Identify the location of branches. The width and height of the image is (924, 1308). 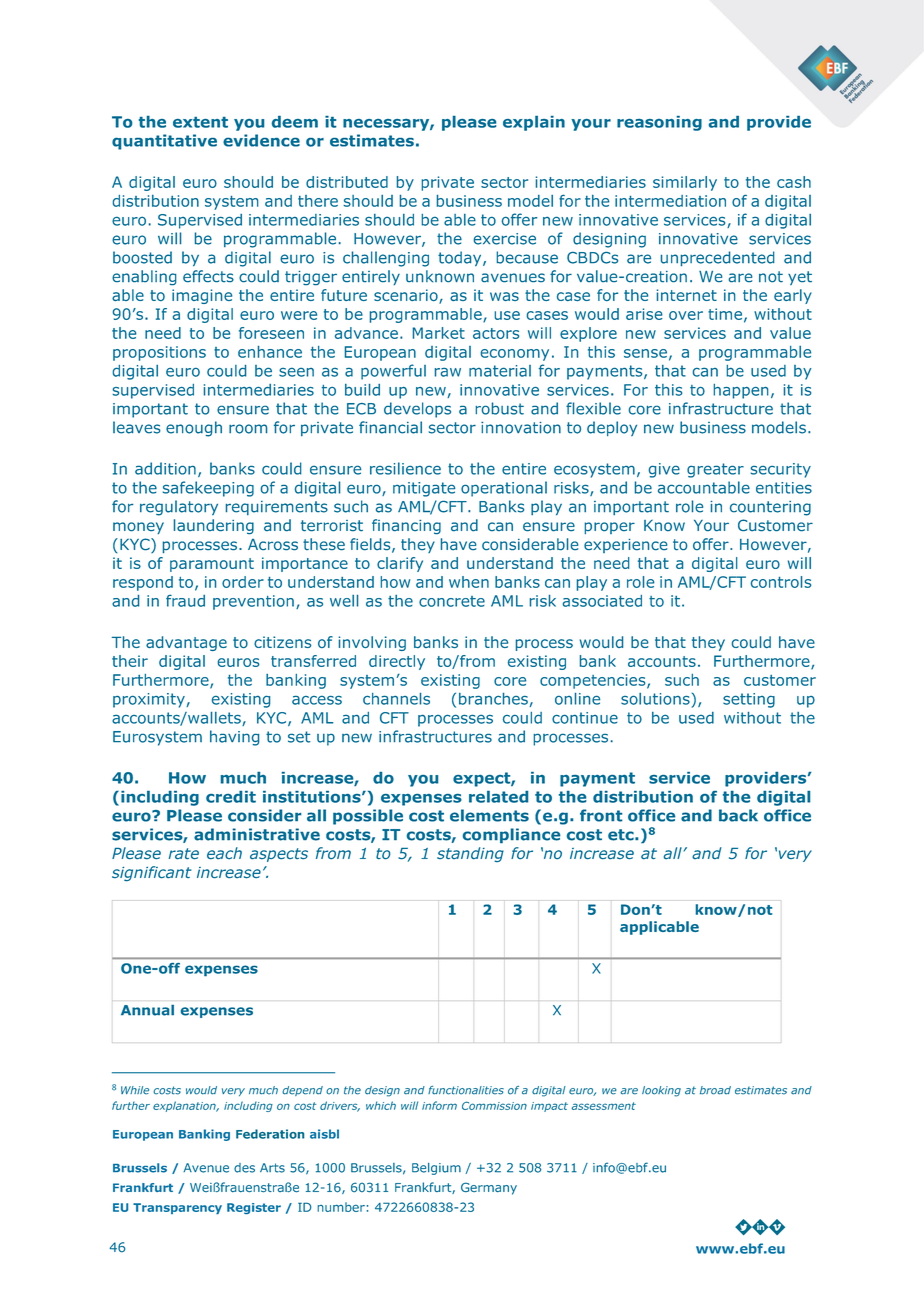
(493, 699).
